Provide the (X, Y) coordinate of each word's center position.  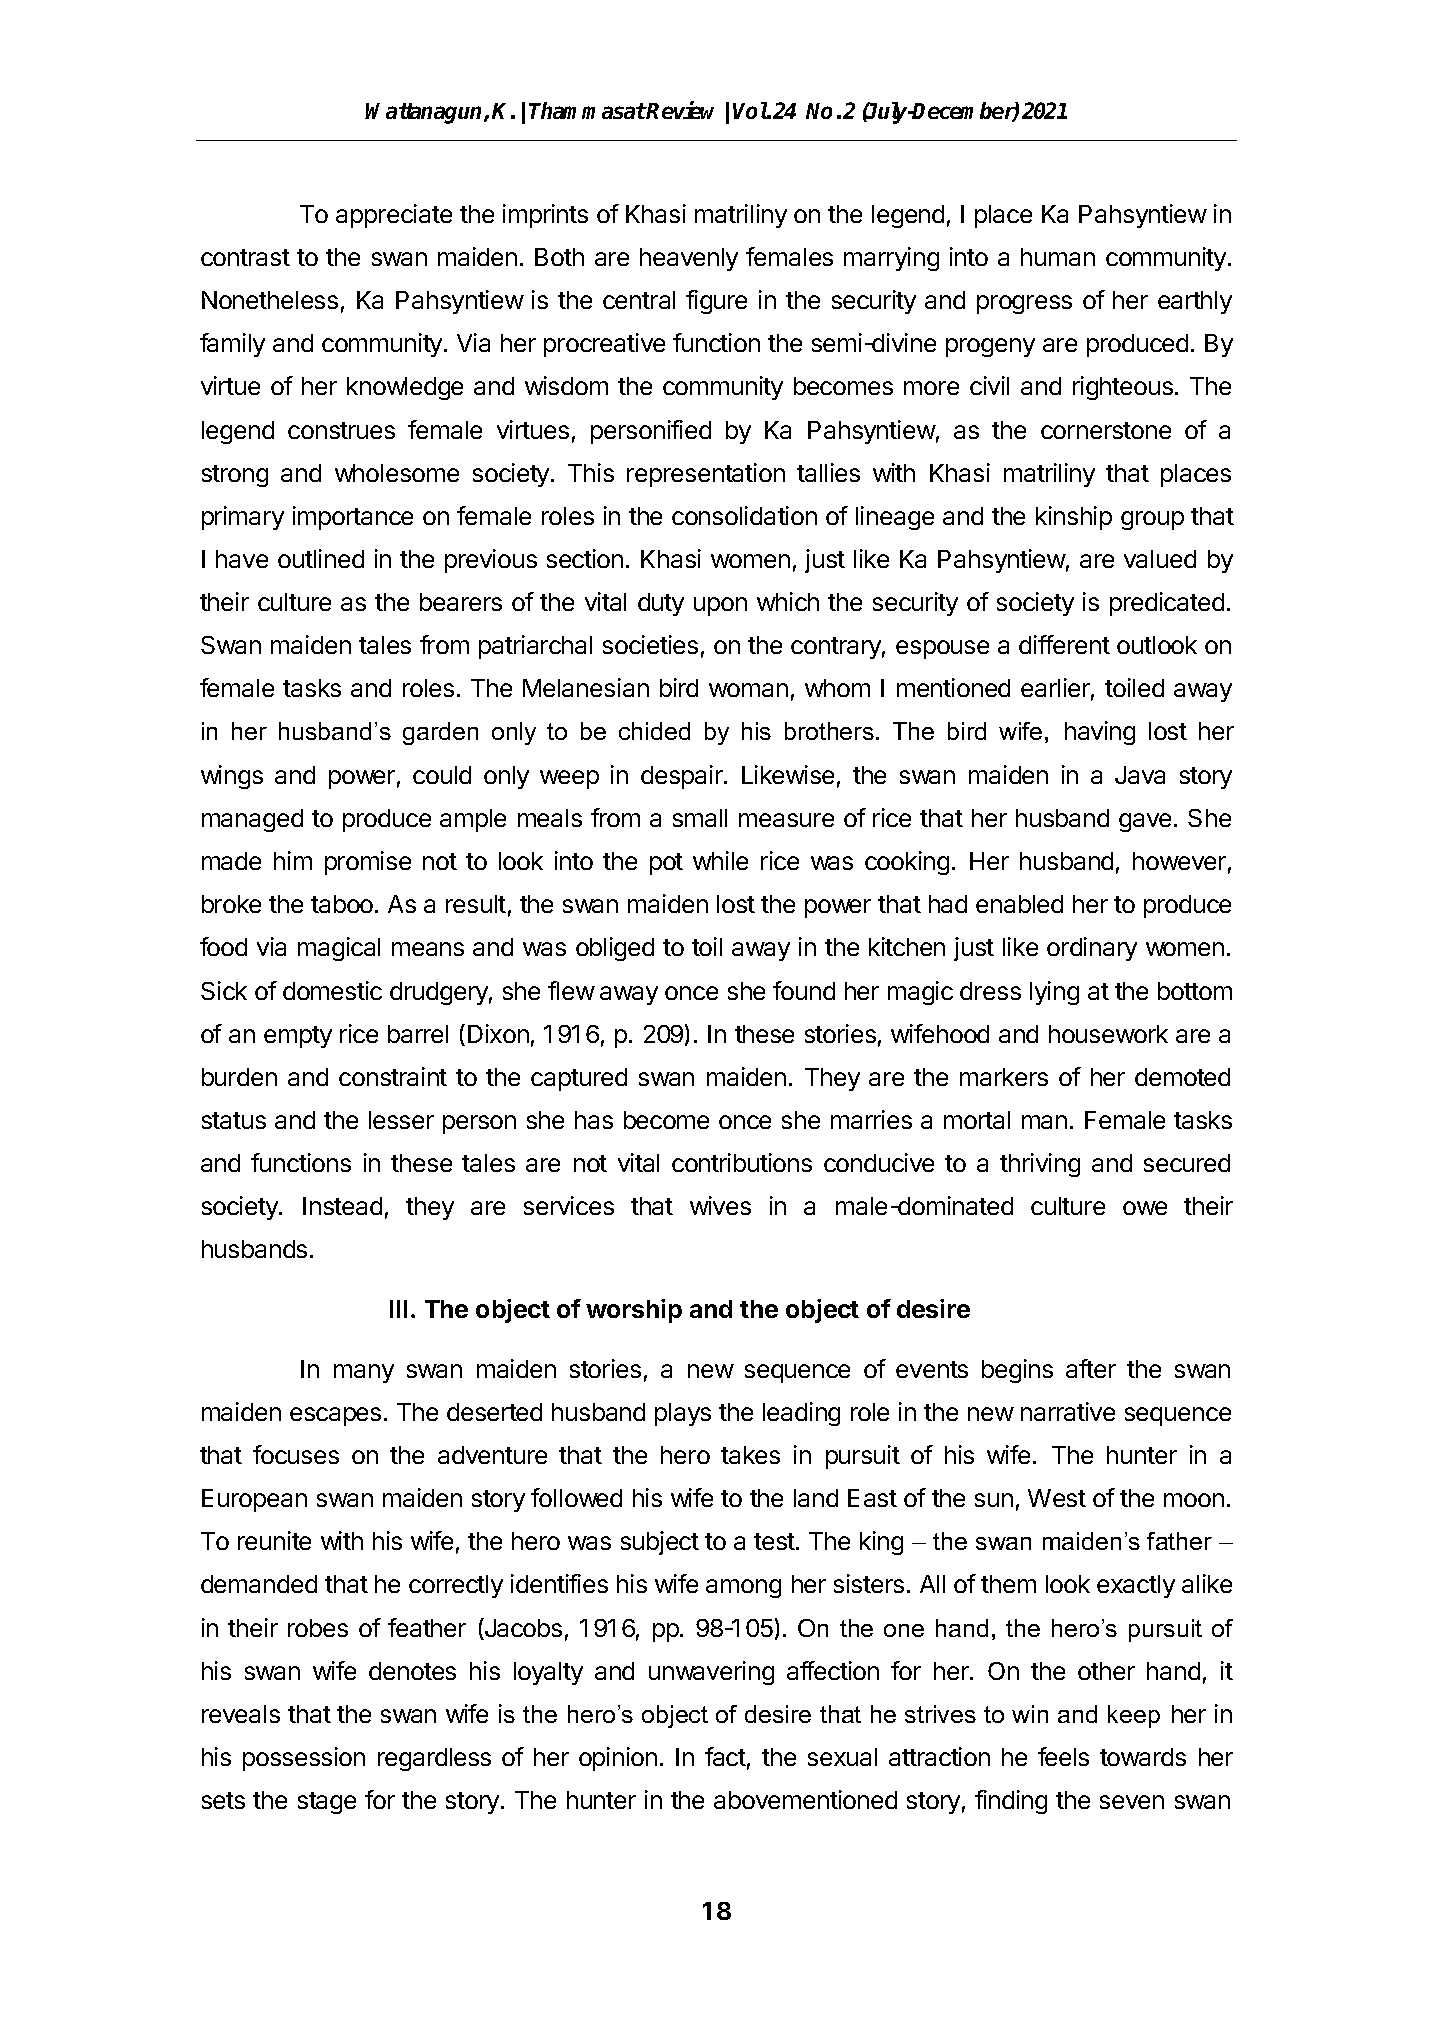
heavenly (689, 259)
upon (720, 606)
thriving (1040, 1165)
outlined (321, 558)
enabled (1019, 904)
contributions (742, 1162)
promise (368, 863)
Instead (342, 1206)
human (1058, 257)
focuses (296, 1454)
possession (304, 1759)
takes (750, 1455)
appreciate (394, 216)
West (1057, 1498)
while (720, 860)
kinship (1074, 518)
